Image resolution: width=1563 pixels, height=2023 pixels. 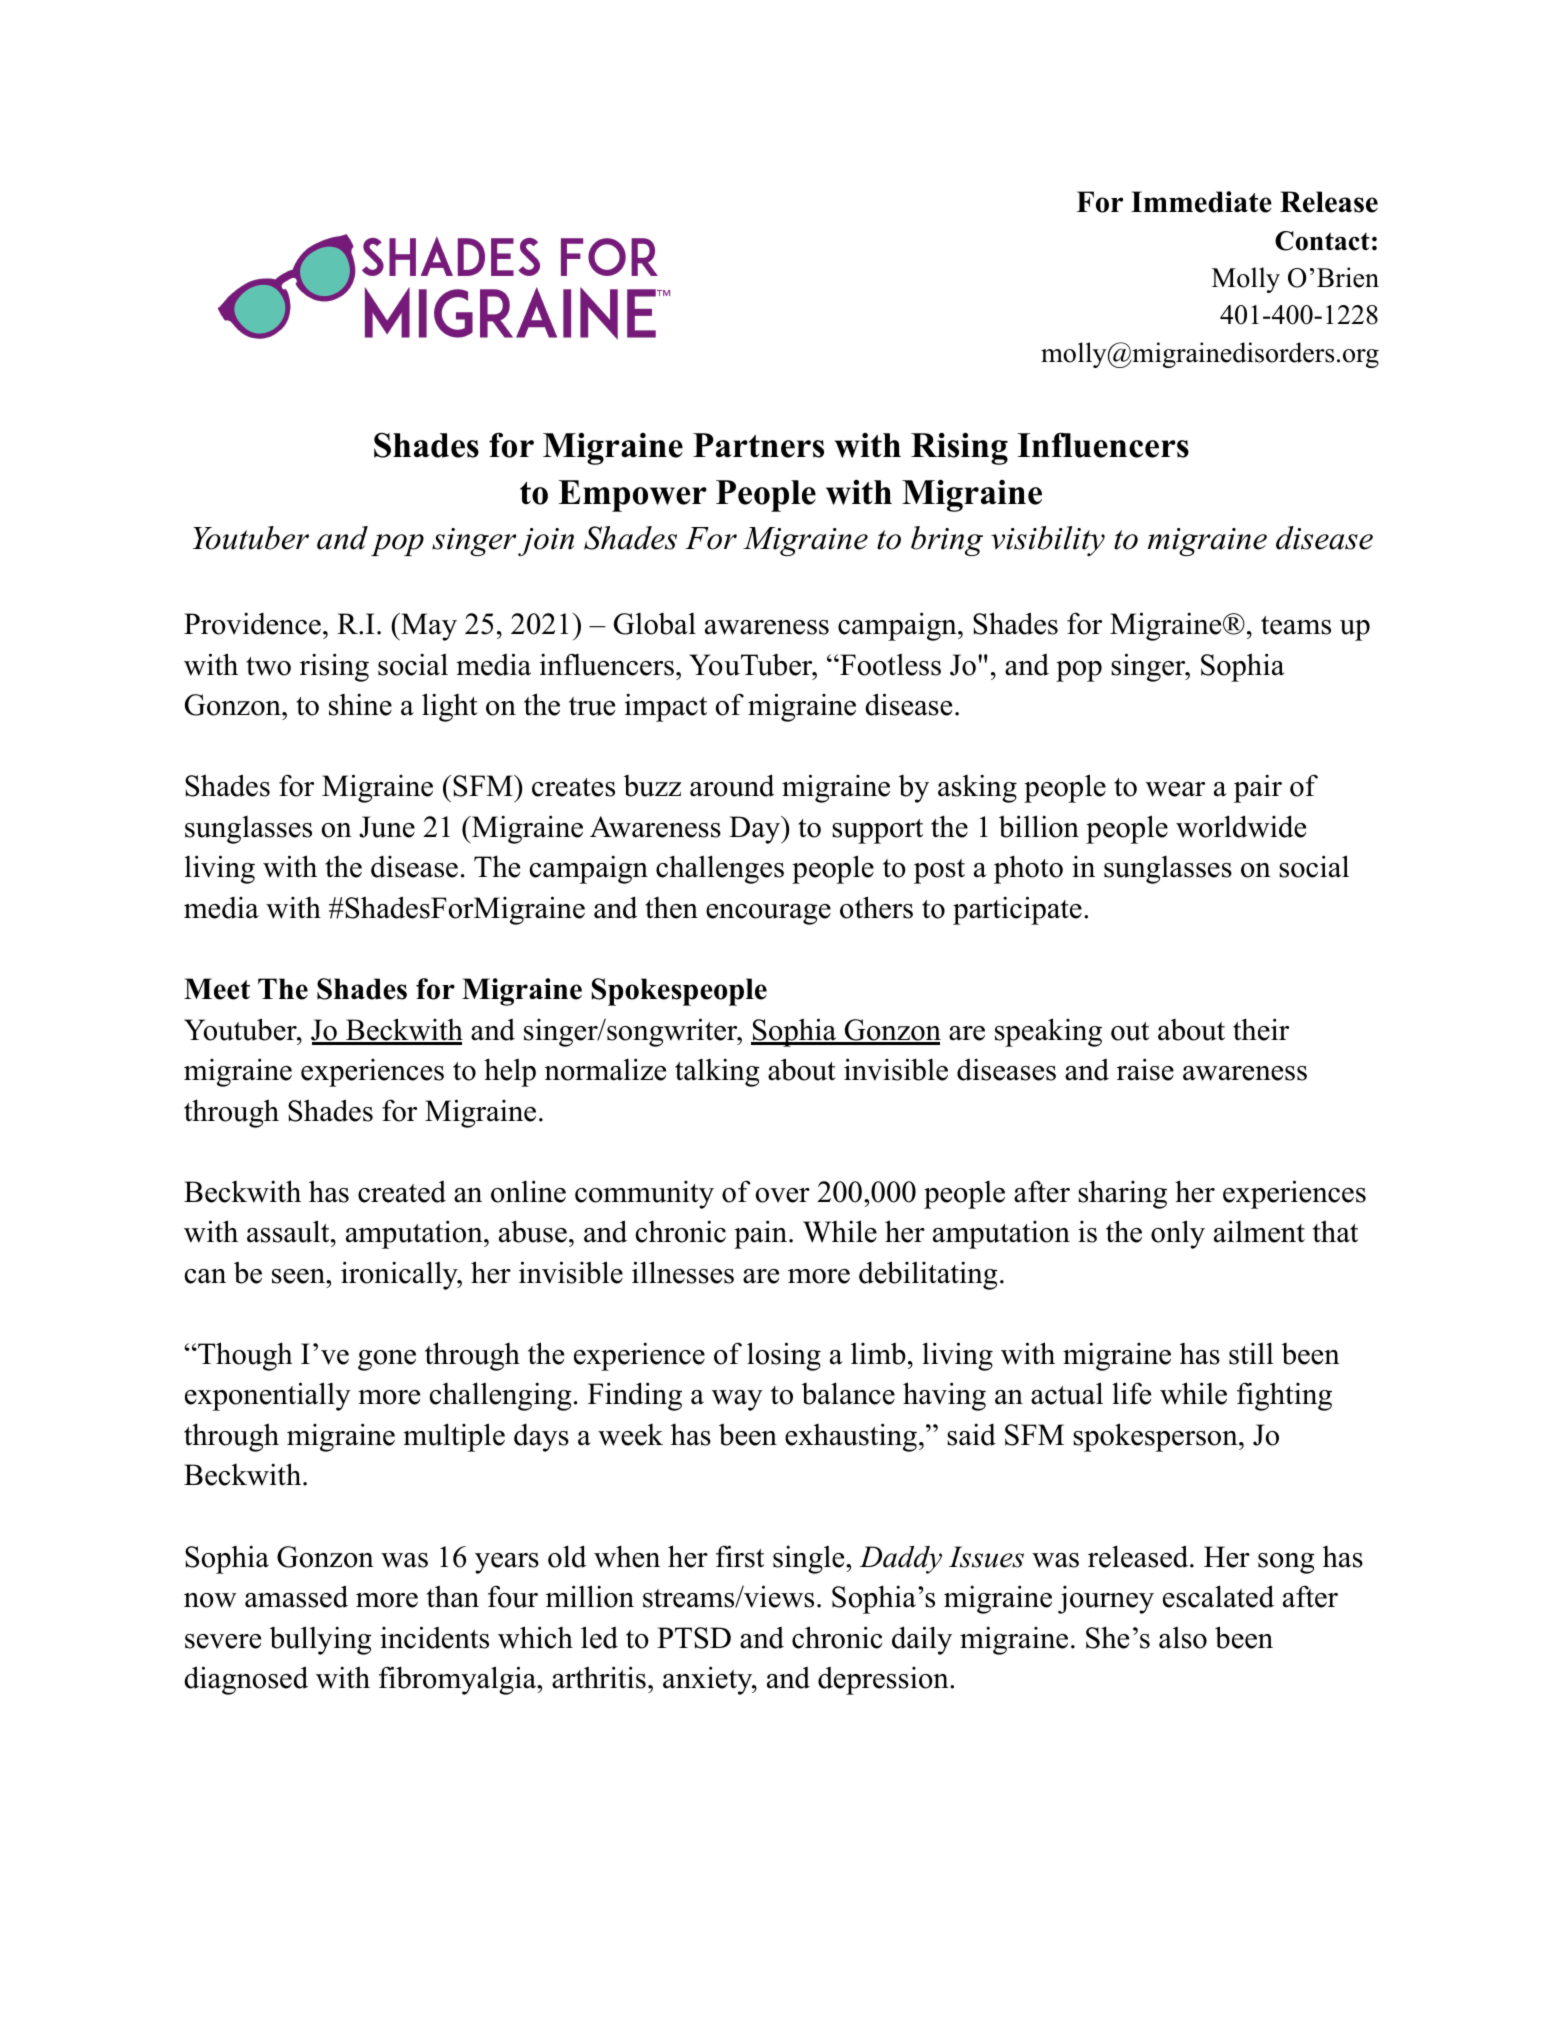 What do you see at coordinates (1322, 241) in the screenshot?
I see `Contact` at bounding box center [1322, 241].
